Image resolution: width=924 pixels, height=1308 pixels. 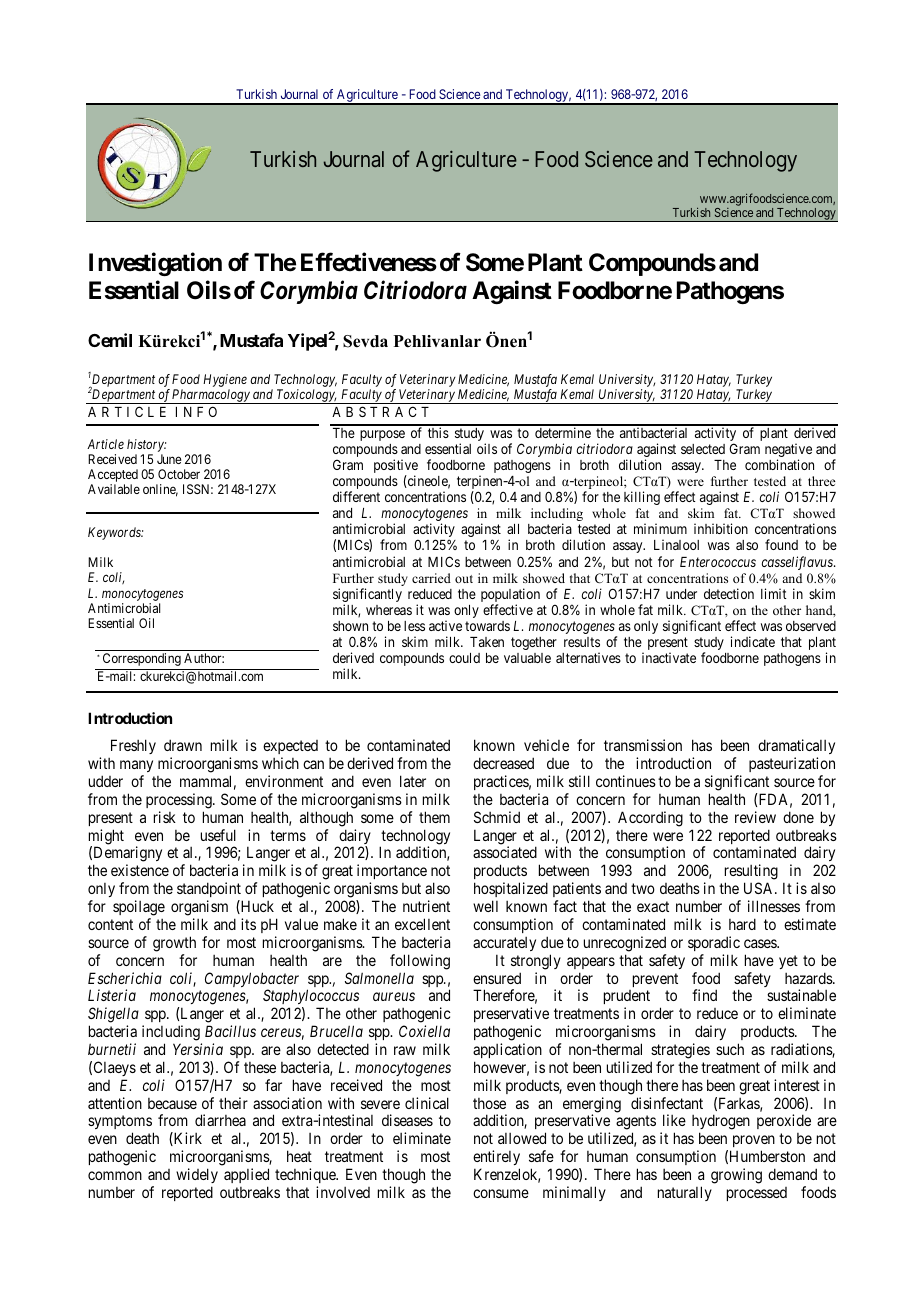 I want to click on entirely, so click(x=496, y=1159).
